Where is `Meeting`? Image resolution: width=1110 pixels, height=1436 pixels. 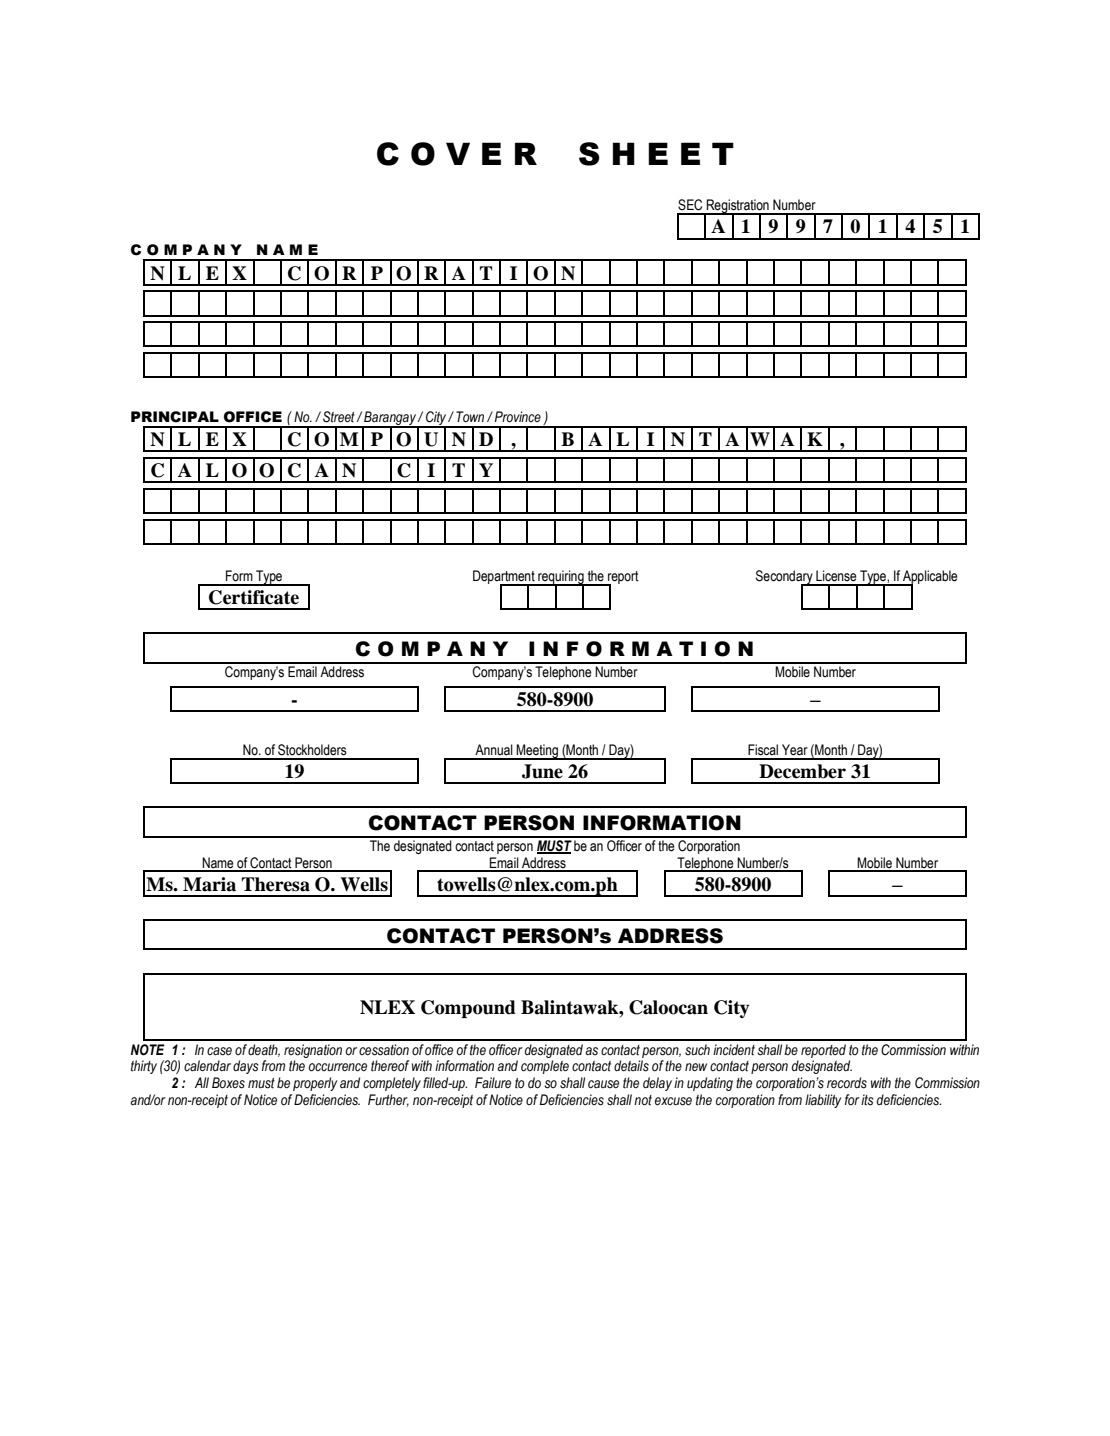
Meeting is located at coordinates (537, 752).
